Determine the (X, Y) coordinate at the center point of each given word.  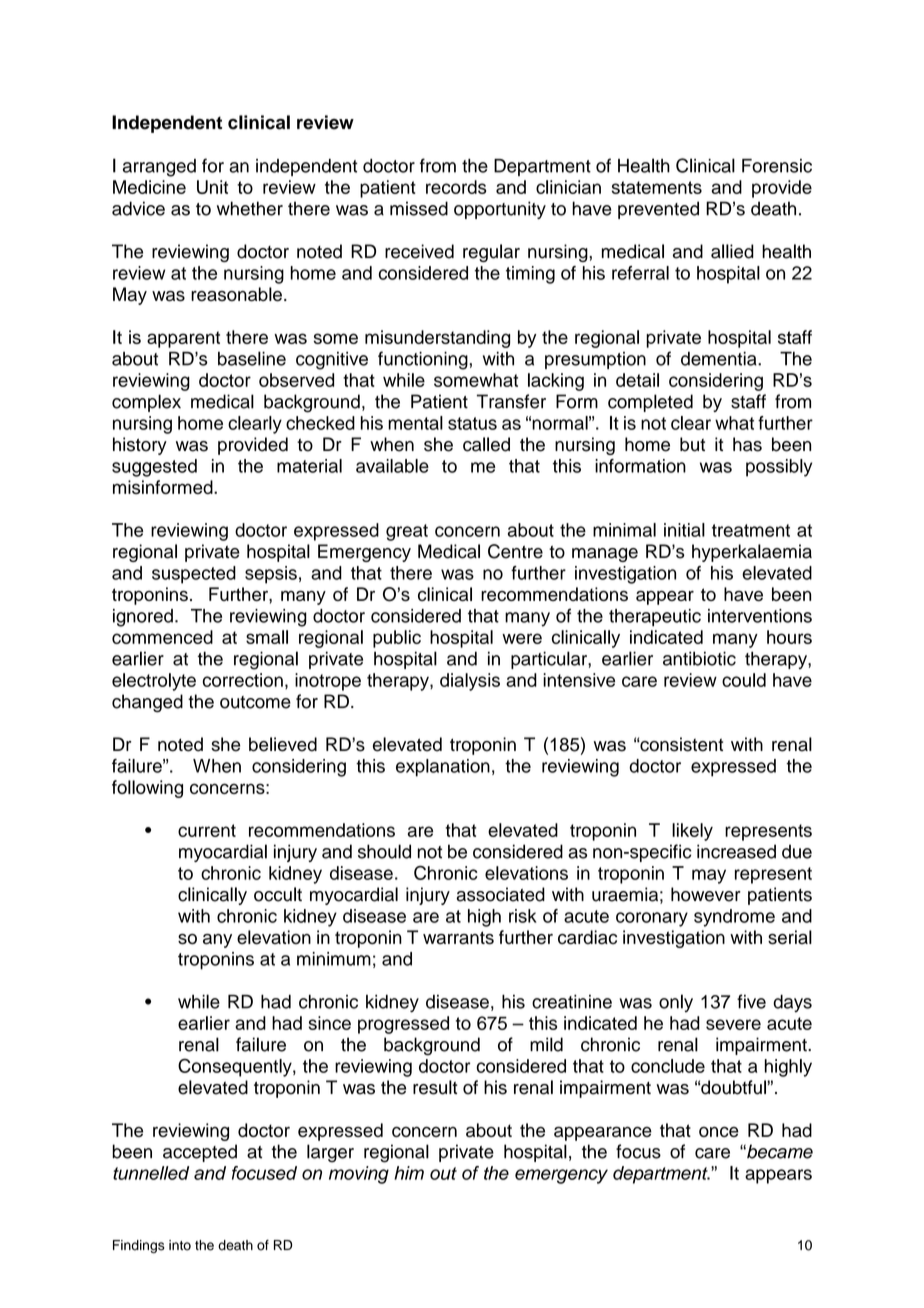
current (207, 830)
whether (250, 208)
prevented (658, 210)
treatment (751, 530)
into (180, 1245)
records (456, 187)
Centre (515, 551)
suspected (194, 575)
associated (500, 894)
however (706, 894)
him (409, 1173)
